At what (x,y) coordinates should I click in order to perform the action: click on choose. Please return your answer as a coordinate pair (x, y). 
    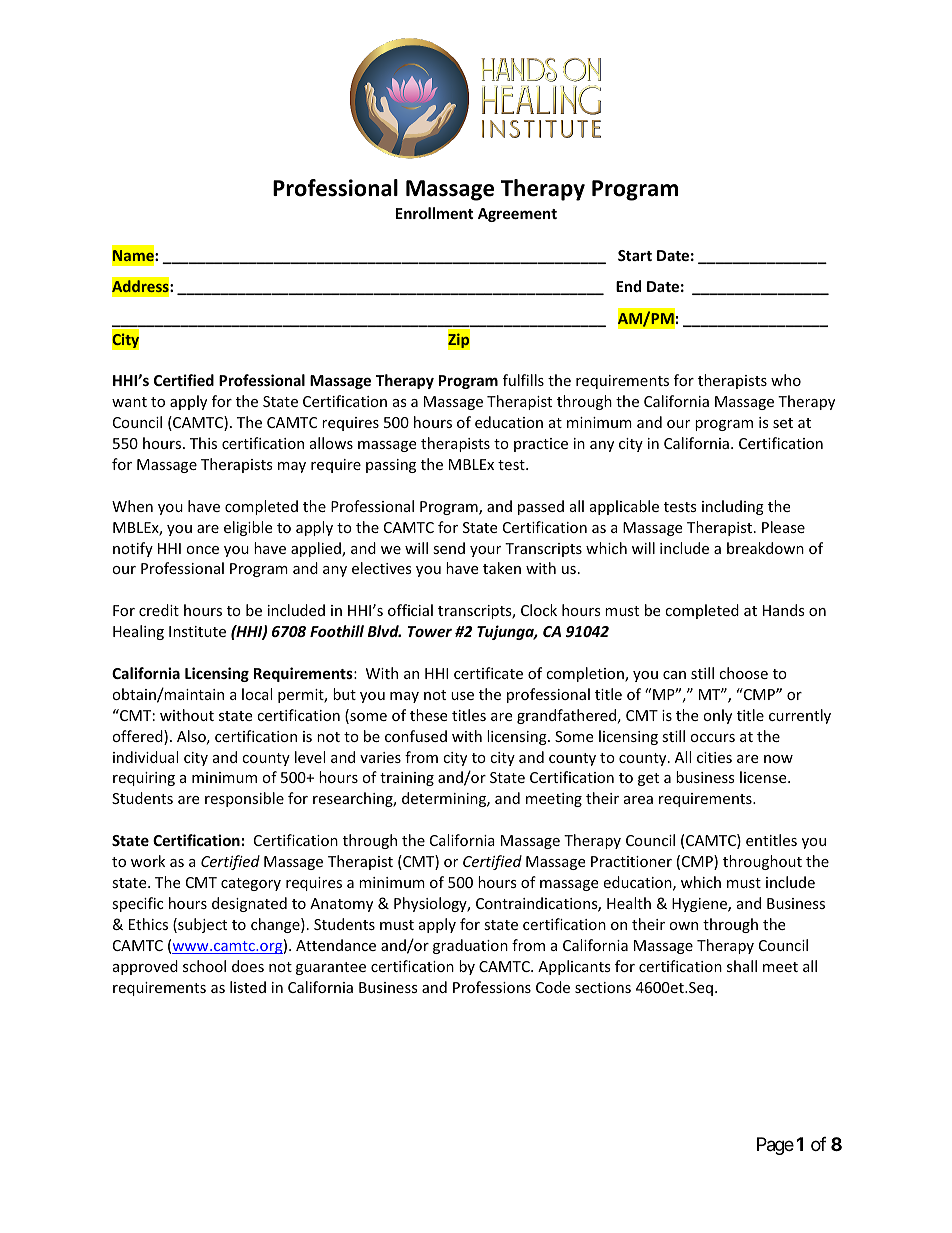
    Looking at the image, I should click on (743, 673).
